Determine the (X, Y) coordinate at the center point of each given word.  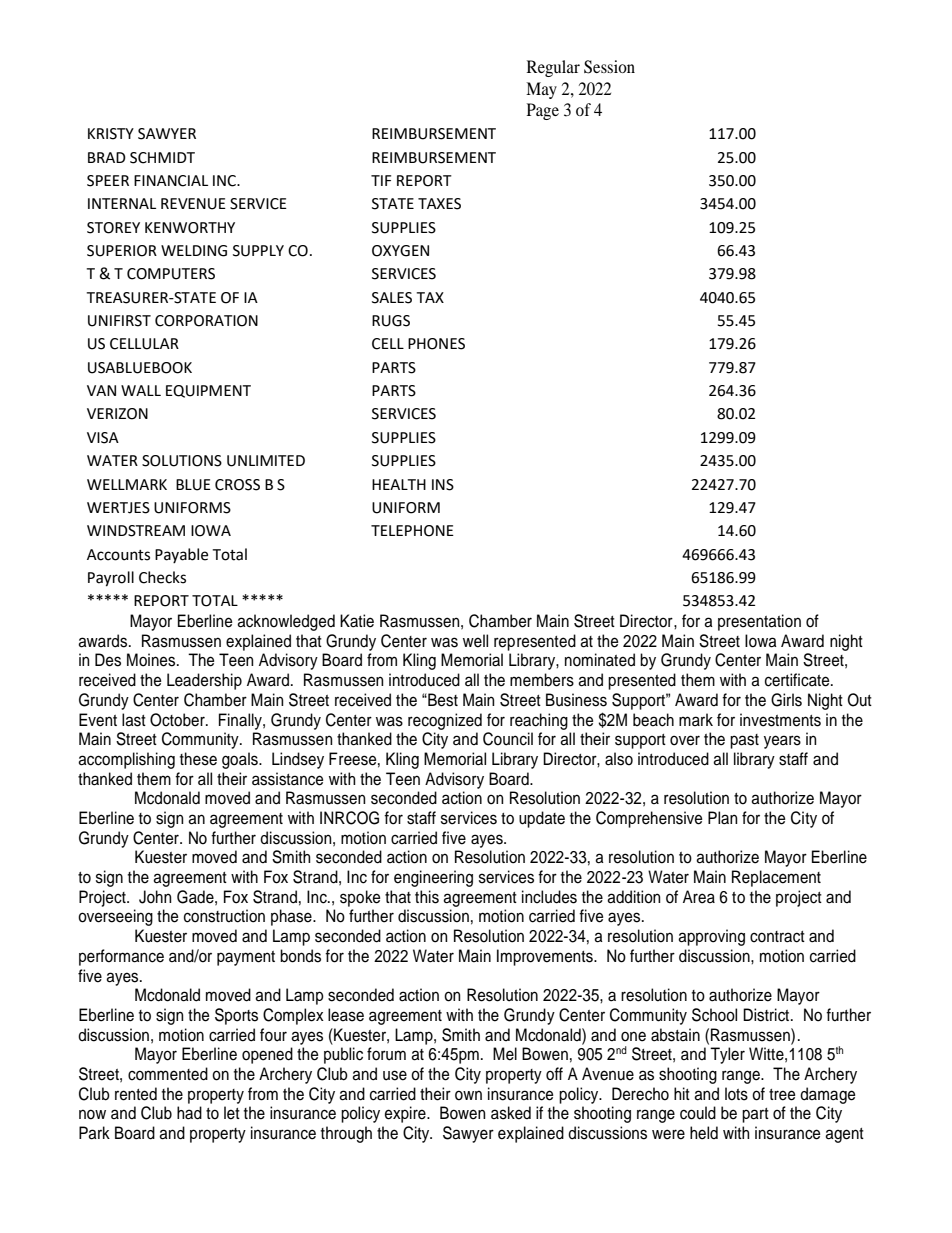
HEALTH (399, 484)
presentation (759, 622)
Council (508, 739)
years (782, 742)
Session (609, 67)
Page (543, 111)
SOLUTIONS (182, 461)
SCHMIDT (162, 158)
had (189, 1113)
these (198, 759)
